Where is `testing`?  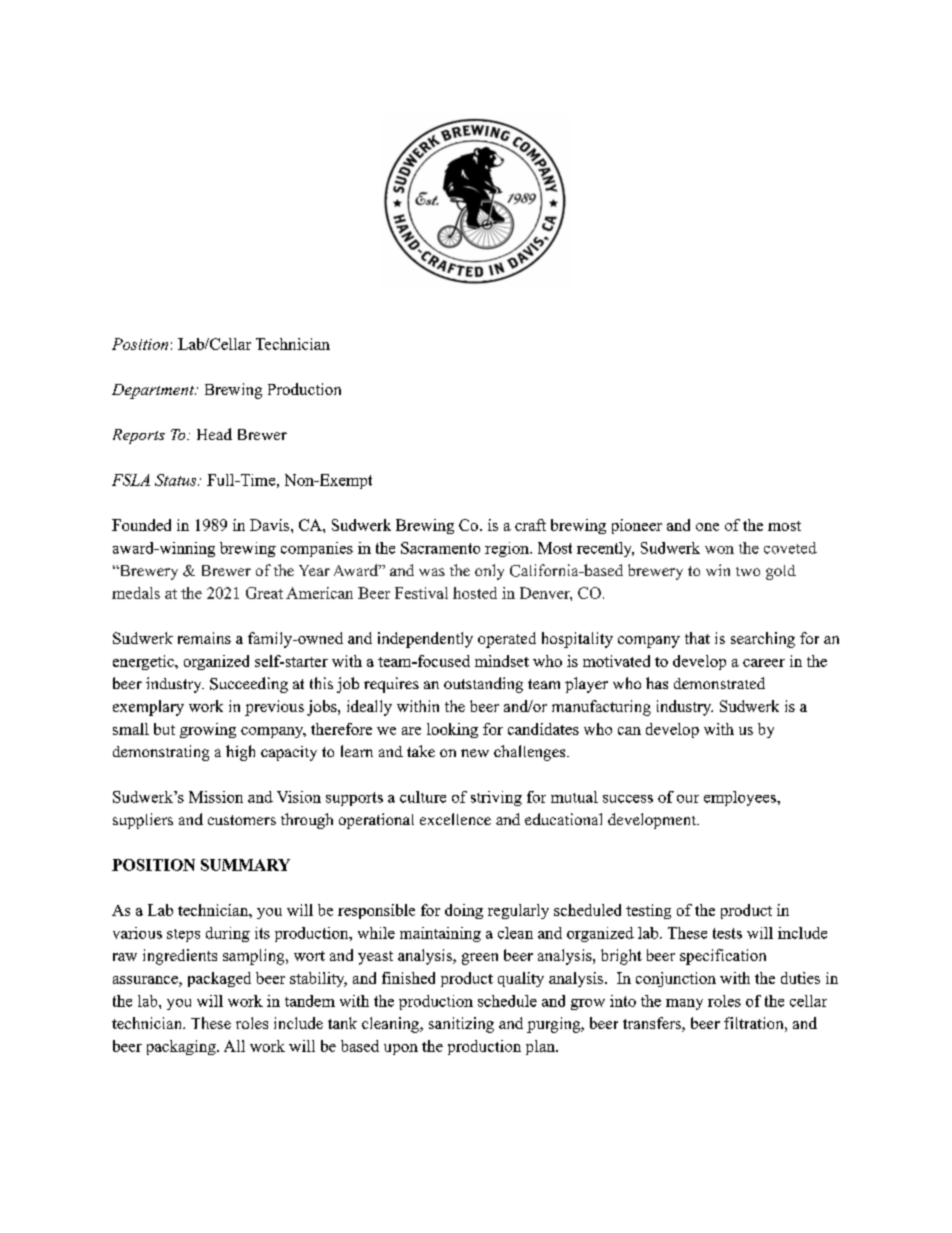 testing is located at coordinates (648, 911).
